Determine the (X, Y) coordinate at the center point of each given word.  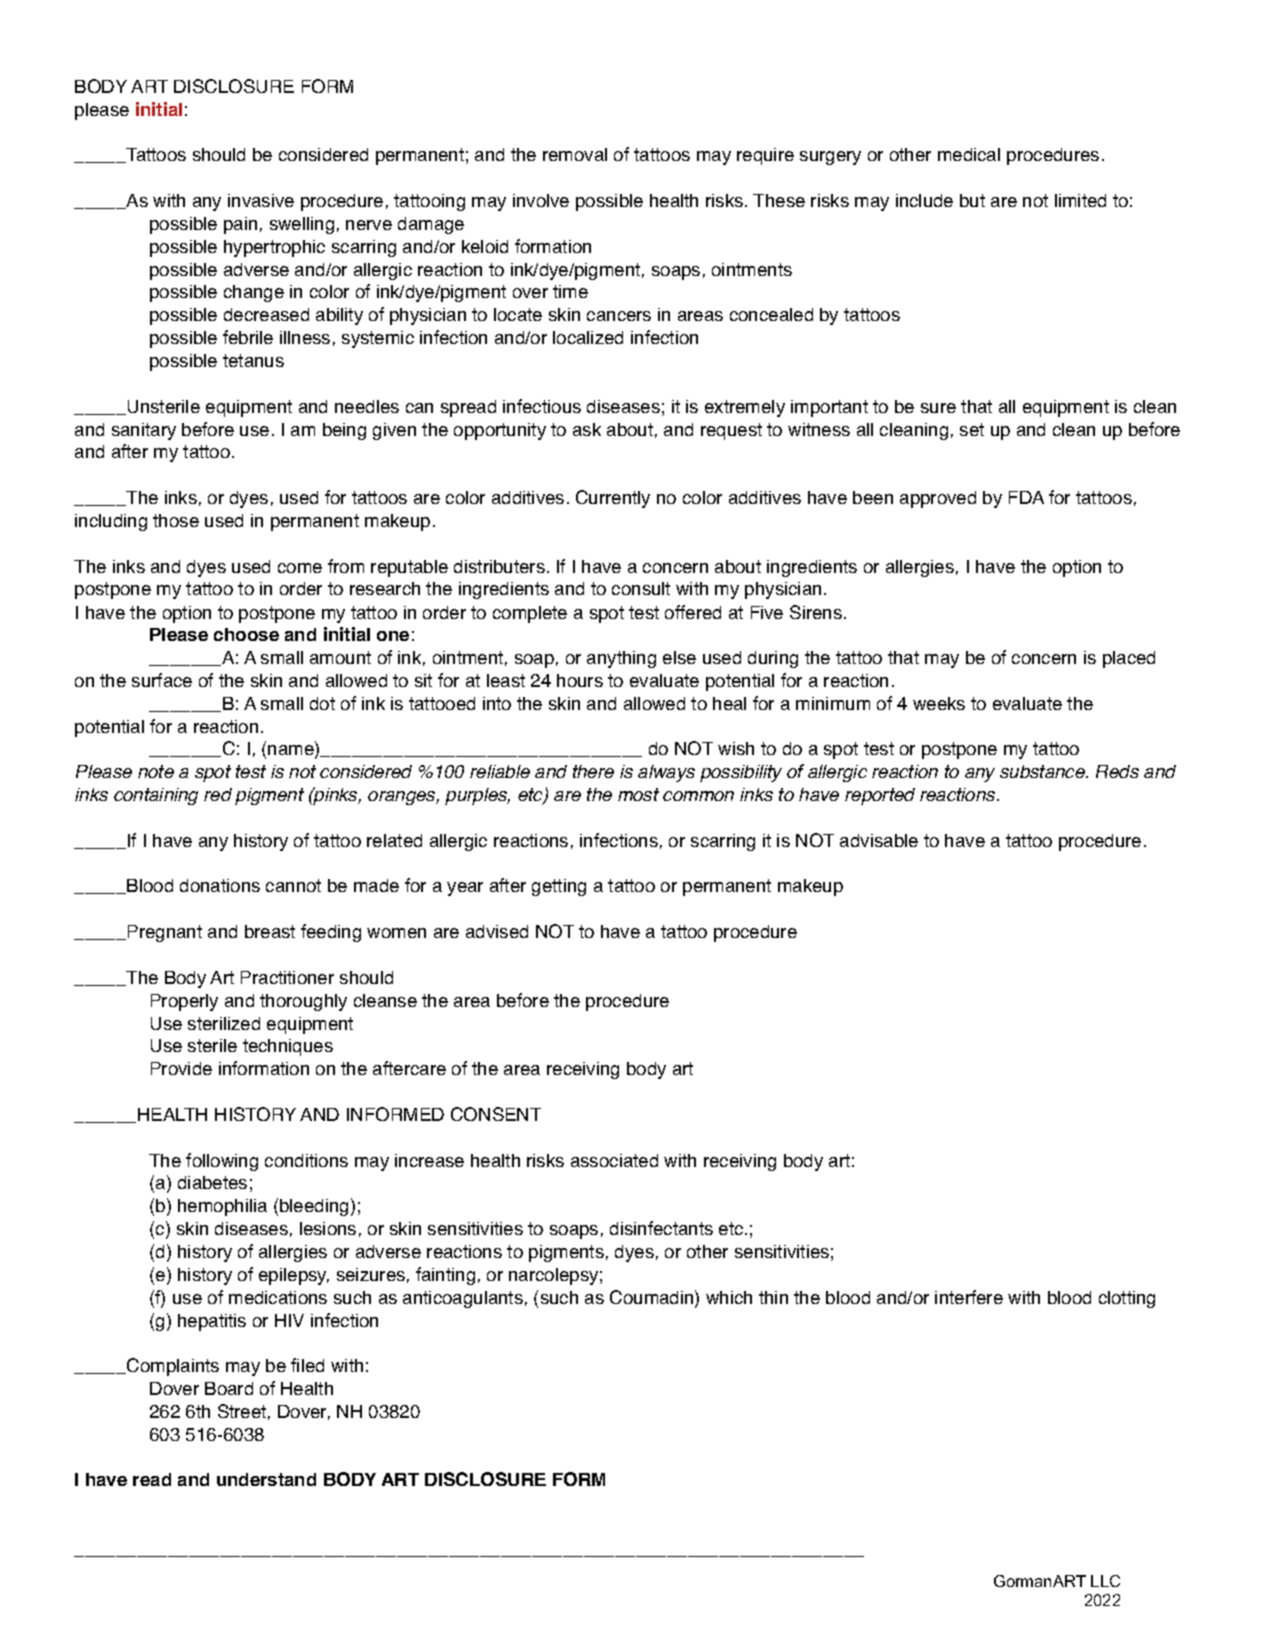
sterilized (224, 1023)
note (156, 771)
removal (575, 154)
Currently (613, 499)
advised (497, 931)
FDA (1026, 497)
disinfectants (661, 1228)
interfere (969, 1297)
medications (278, 1297)
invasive (261, 200)
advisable (879, 840)
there (593, 771)
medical (969, 154)
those (176, 520)
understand (266, 1479)
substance (1044, 771)
